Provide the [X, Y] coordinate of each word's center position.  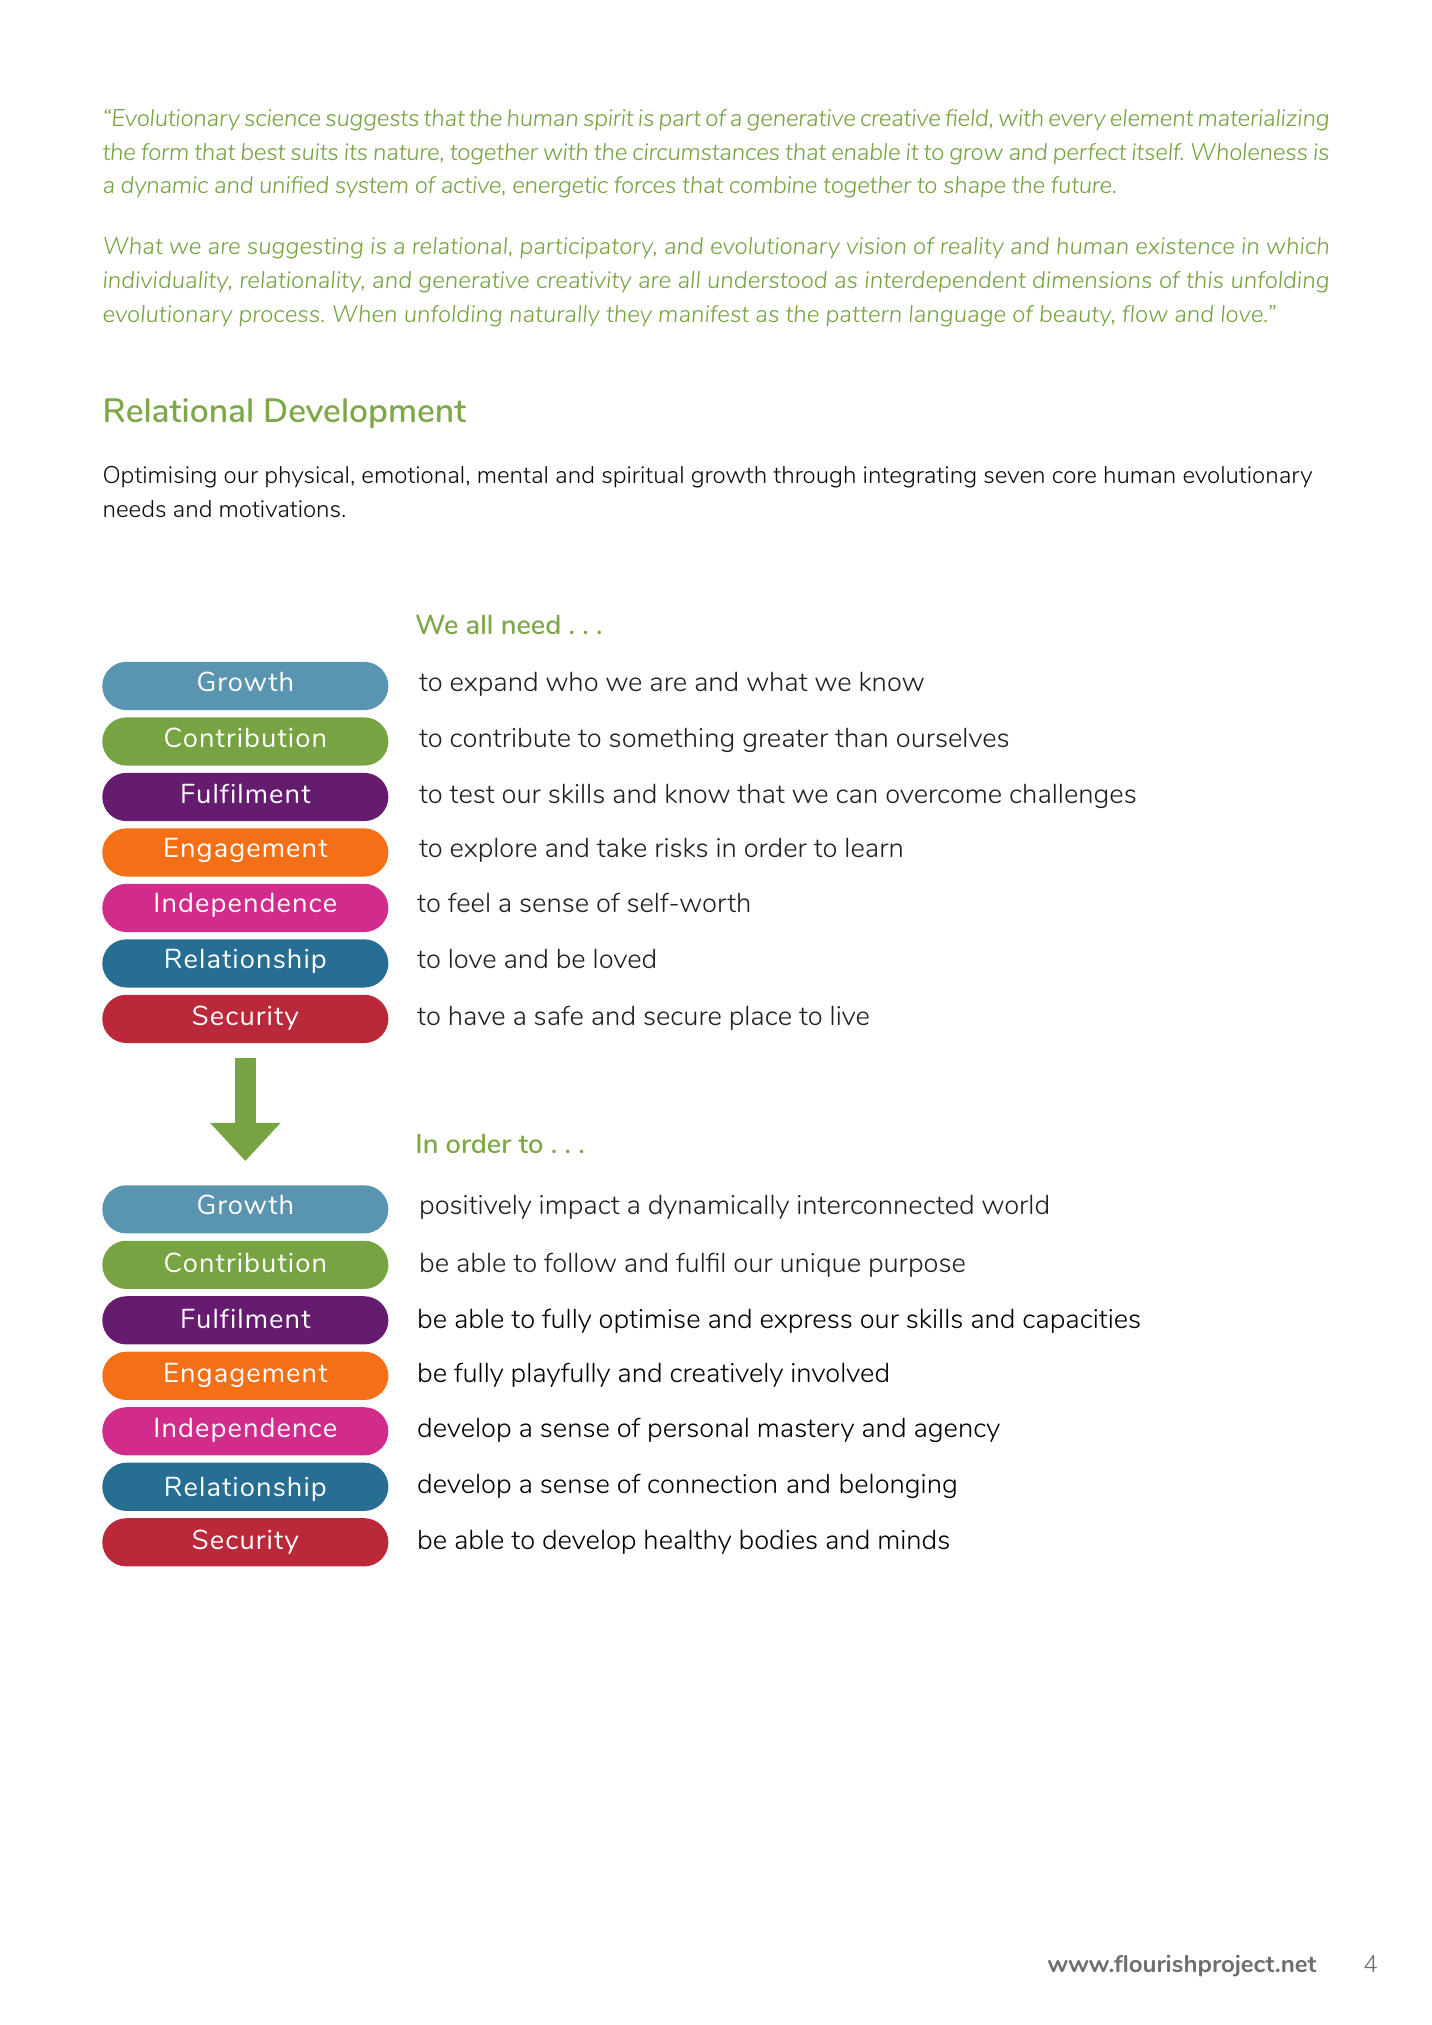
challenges [1073, 795]
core [1074, 477]
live [850, 1015]
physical [307, 477]
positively [476, 1206]
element [1152, 117]
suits [314, 151]
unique [820, 1265]
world [1015, 1204]
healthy [688, 1541]
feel [468, 902]
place [761, 1017]
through [814, 477]
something [671, 739]
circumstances [706, 151]
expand [494, 683]
